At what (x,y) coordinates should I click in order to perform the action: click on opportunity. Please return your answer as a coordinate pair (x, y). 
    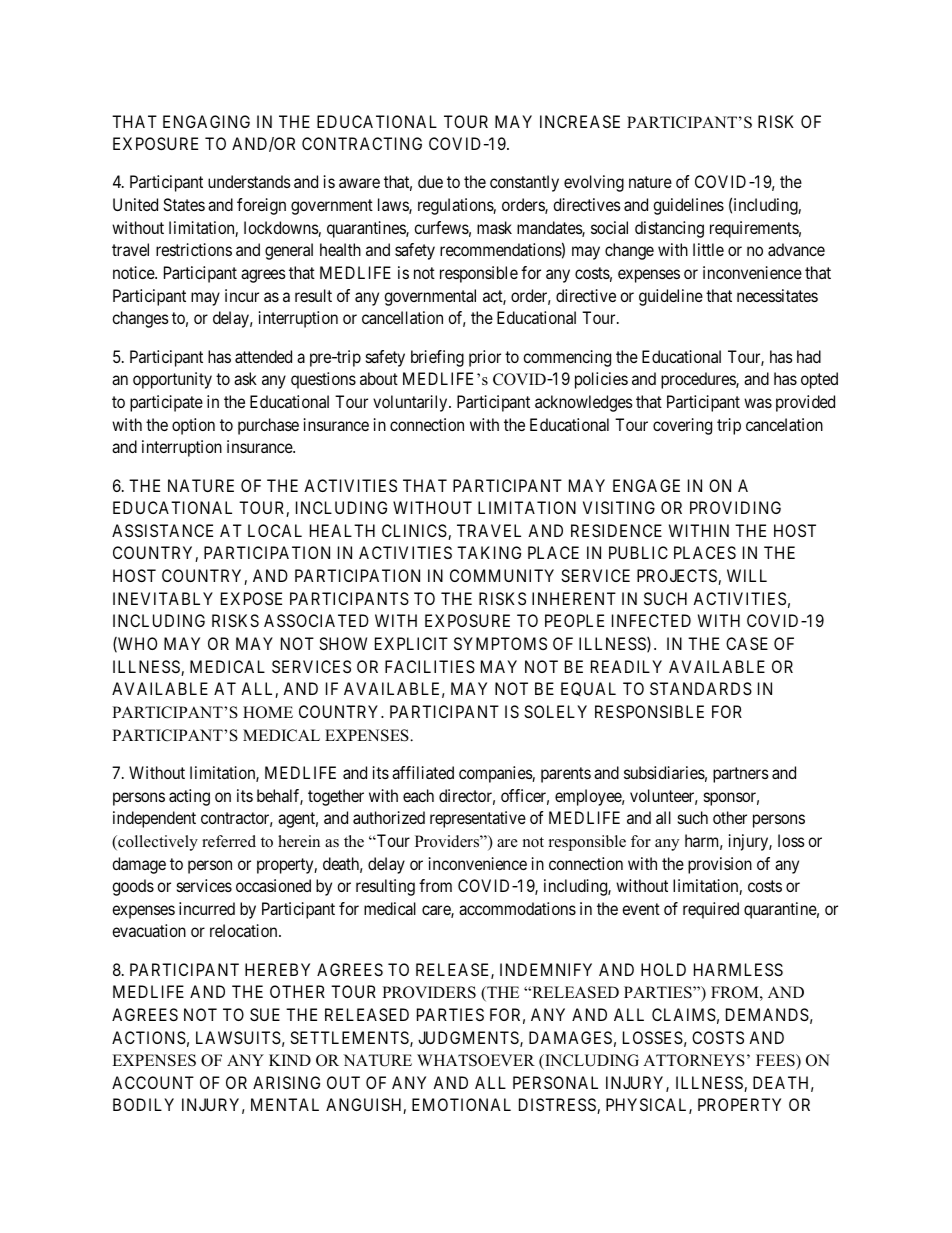
    Looking at the image, I should click on (172, 380).
